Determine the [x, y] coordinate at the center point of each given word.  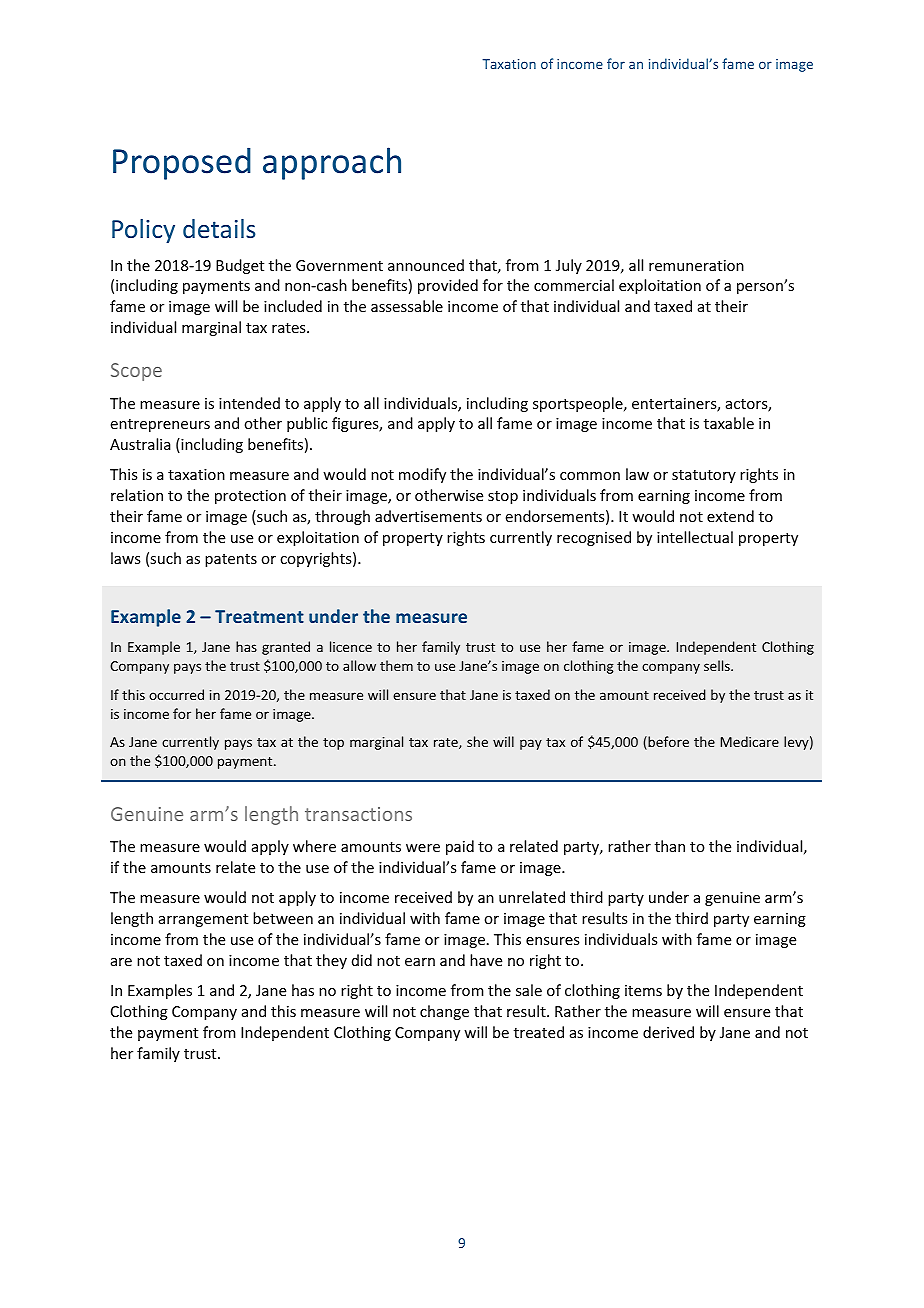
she [477, 741]
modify [422, 475]
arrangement [203, 920]
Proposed [182, 163]
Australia [140, 444]
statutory [704, 476]
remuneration [696, 265]
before [667, 743]
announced [426, 265]
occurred [176, 694]
